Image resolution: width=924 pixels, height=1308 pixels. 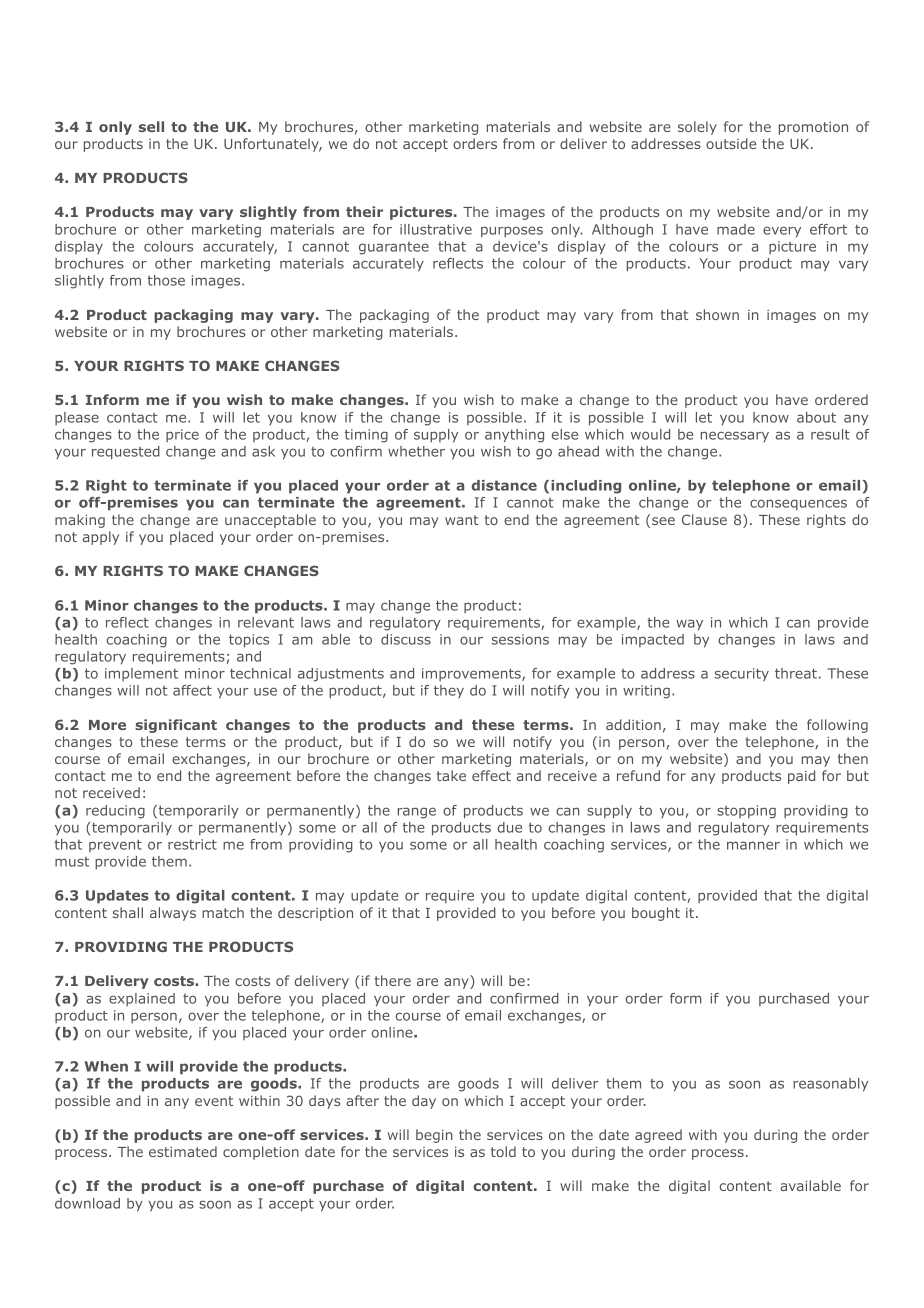 What do you see at coordinates (183, 1151) in the image?
I see `estimated` at bounding box center [183, 1151].
